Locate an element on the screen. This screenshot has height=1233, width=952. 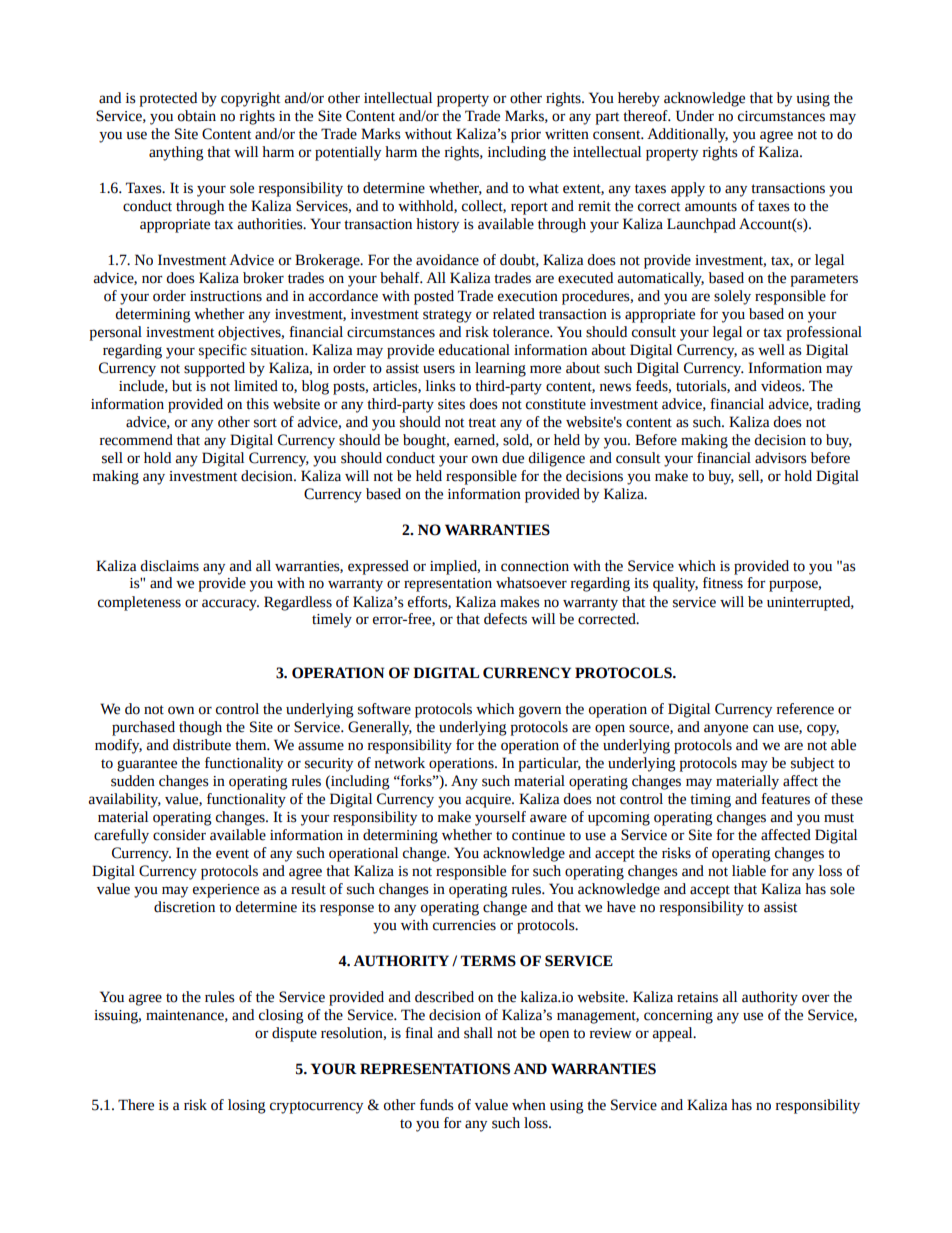
dispute is located at coordinates (294, 1034).
